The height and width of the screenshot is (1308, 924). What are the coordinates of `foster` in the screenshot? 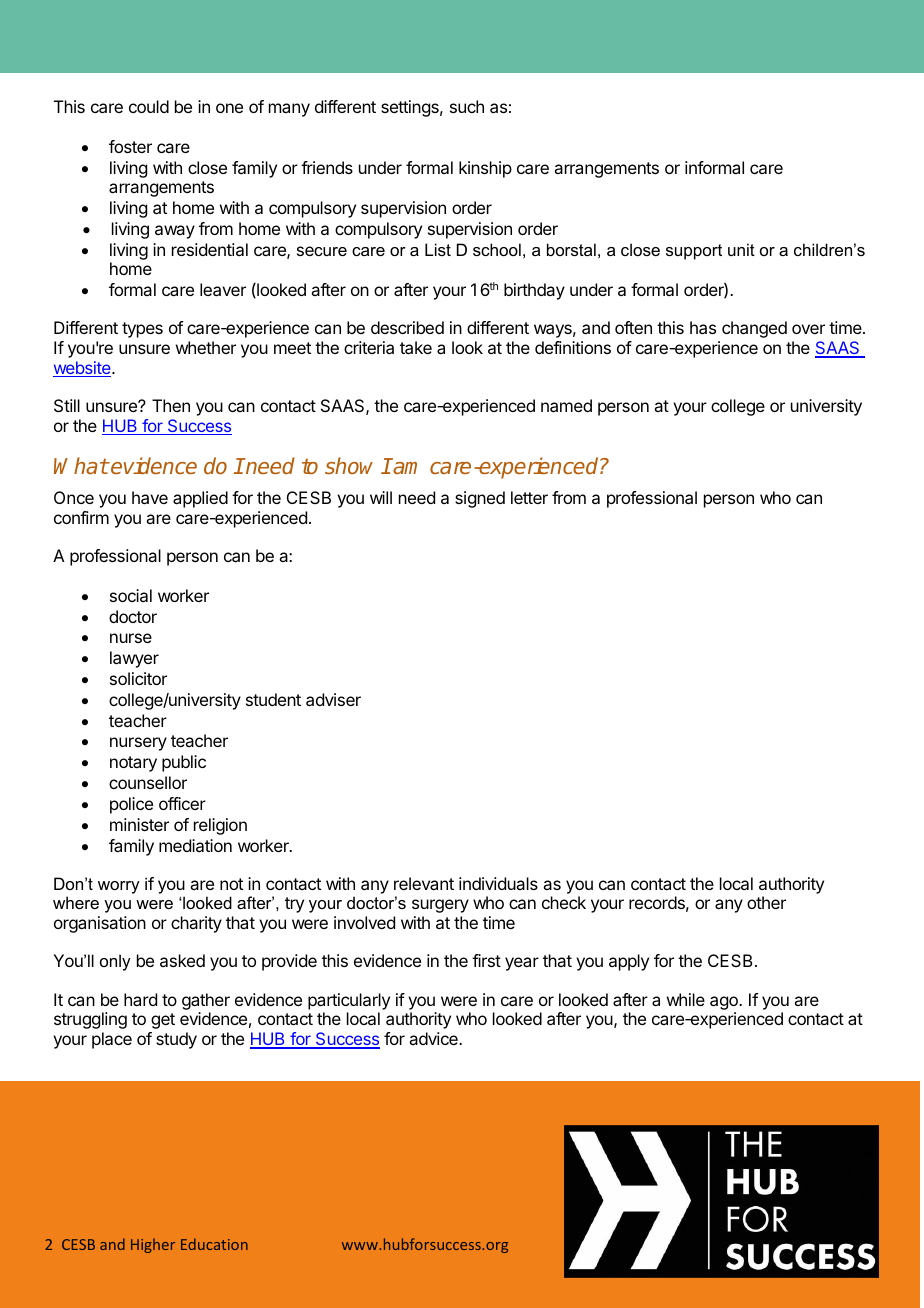 It's located at (130, 146).
